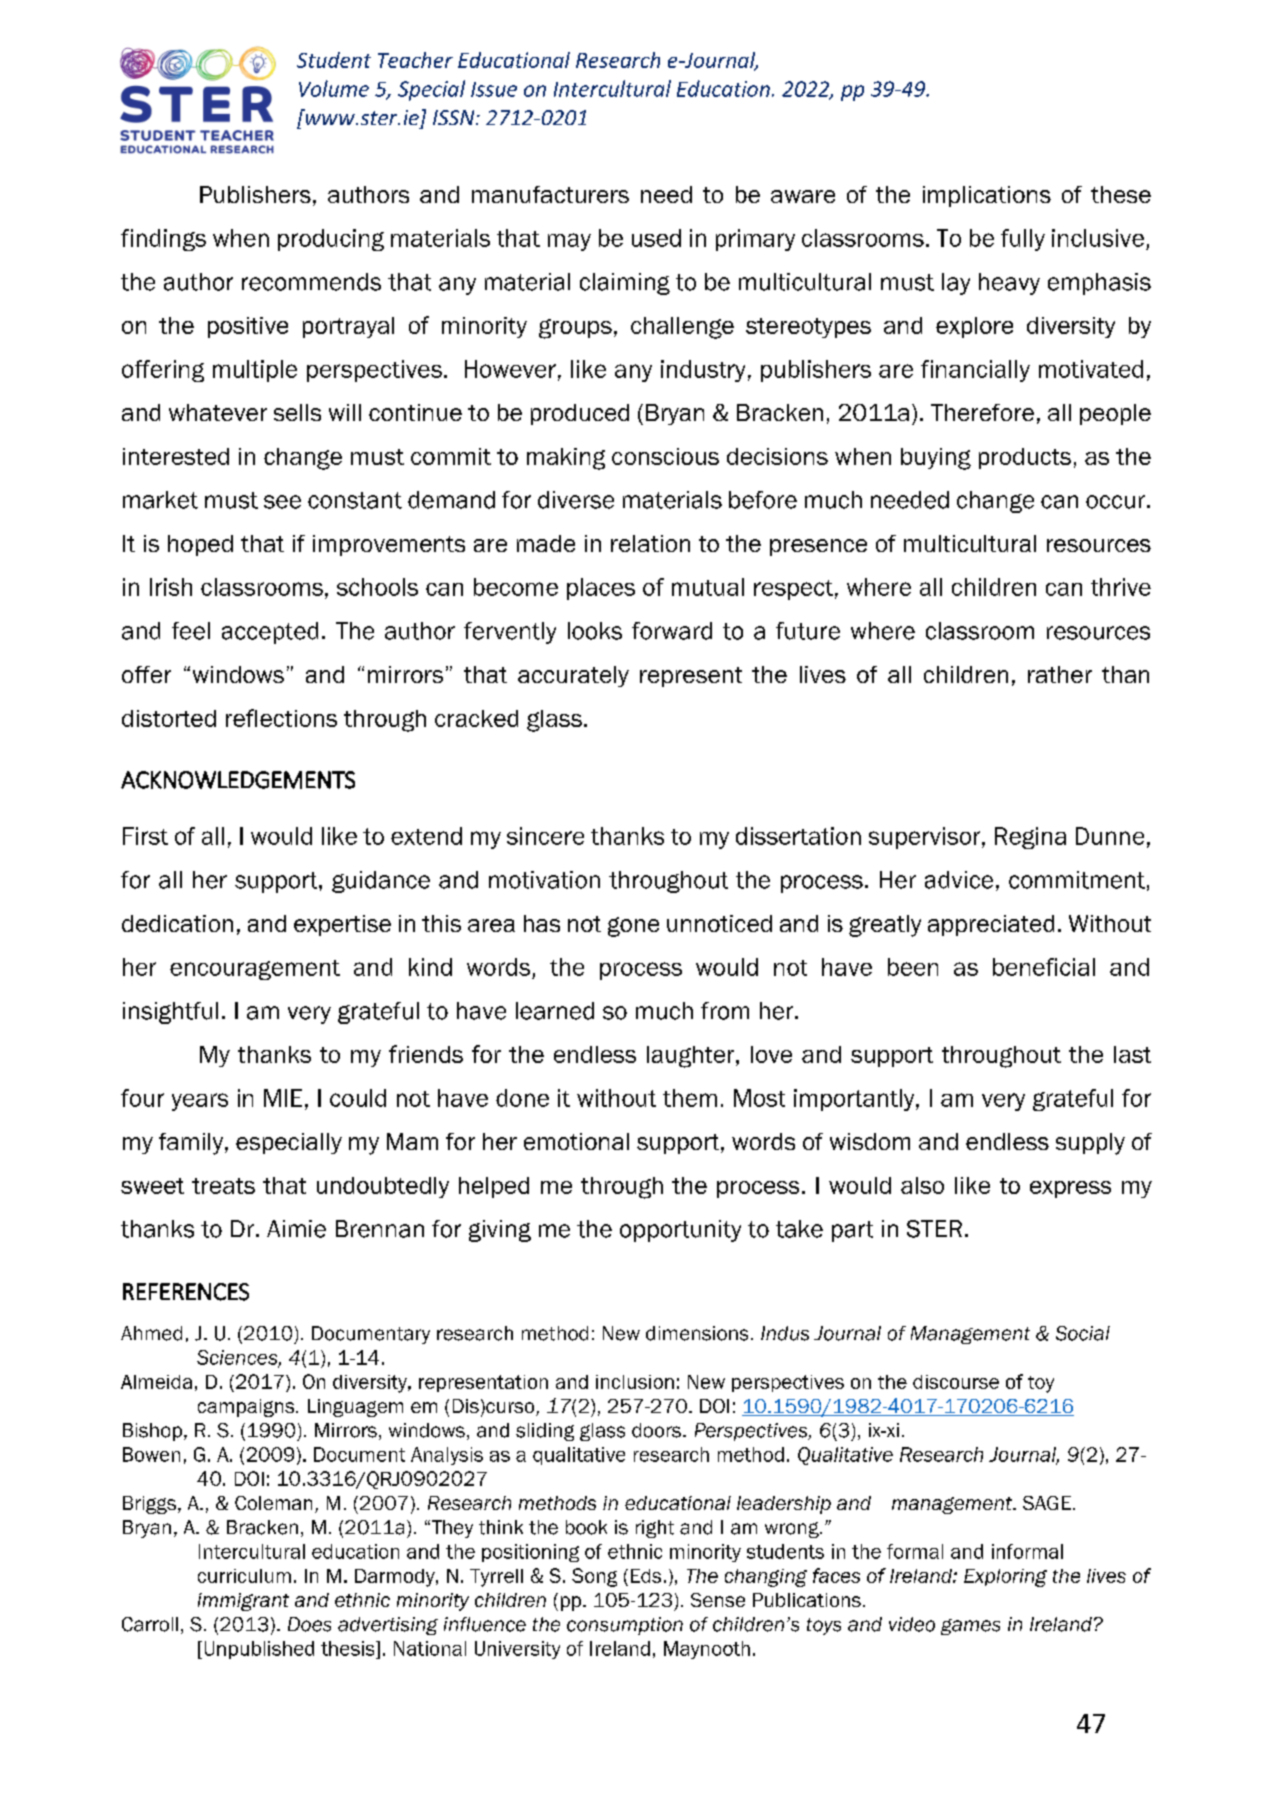  I want to click on dimensions, so click(697, 1333).
